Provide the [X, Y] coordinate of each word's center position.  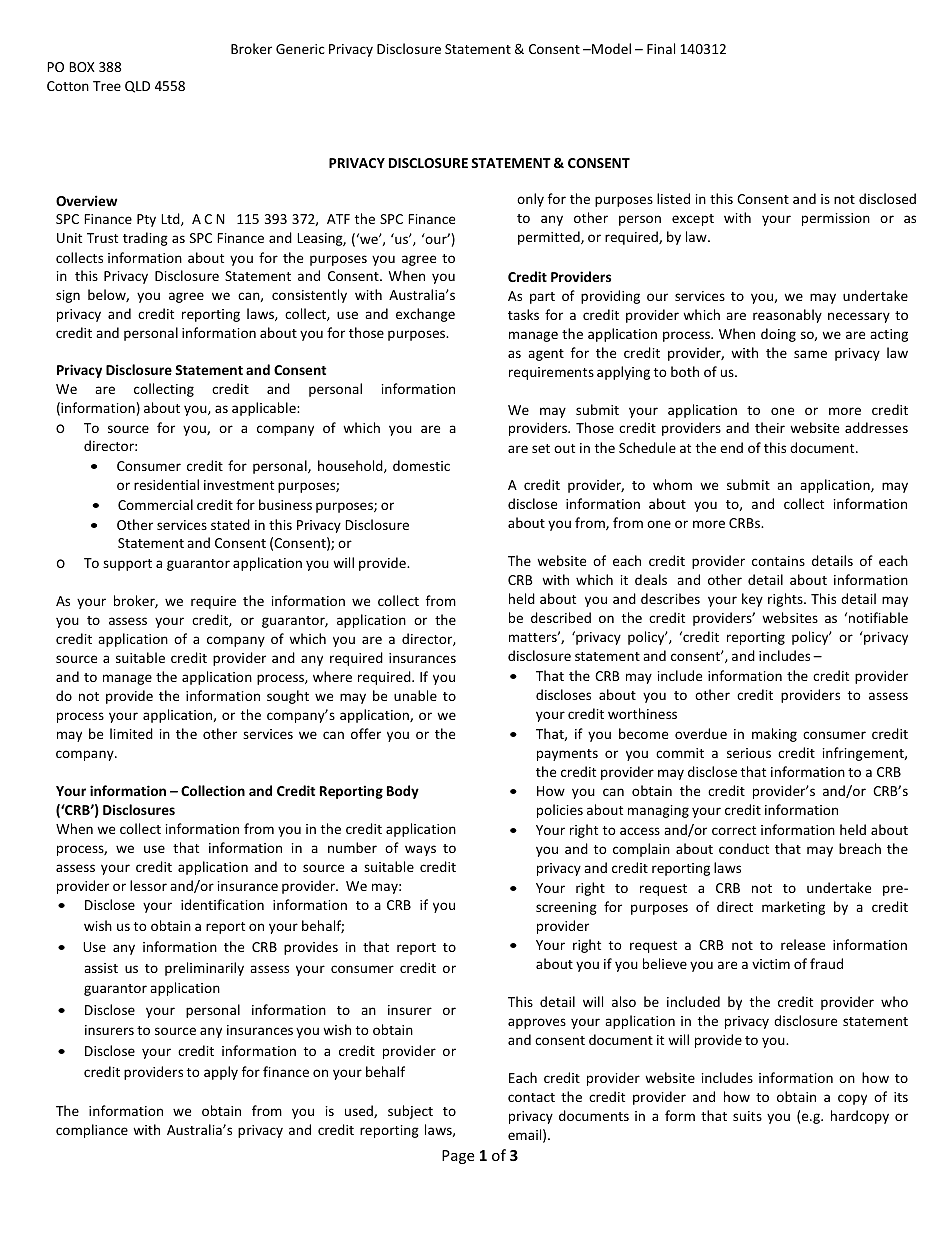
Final [661, 48]
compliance [92, 1131]
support [127, 565]
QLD [137, 87]
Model [610, 48]
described [561, 617]
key [752, 600]
